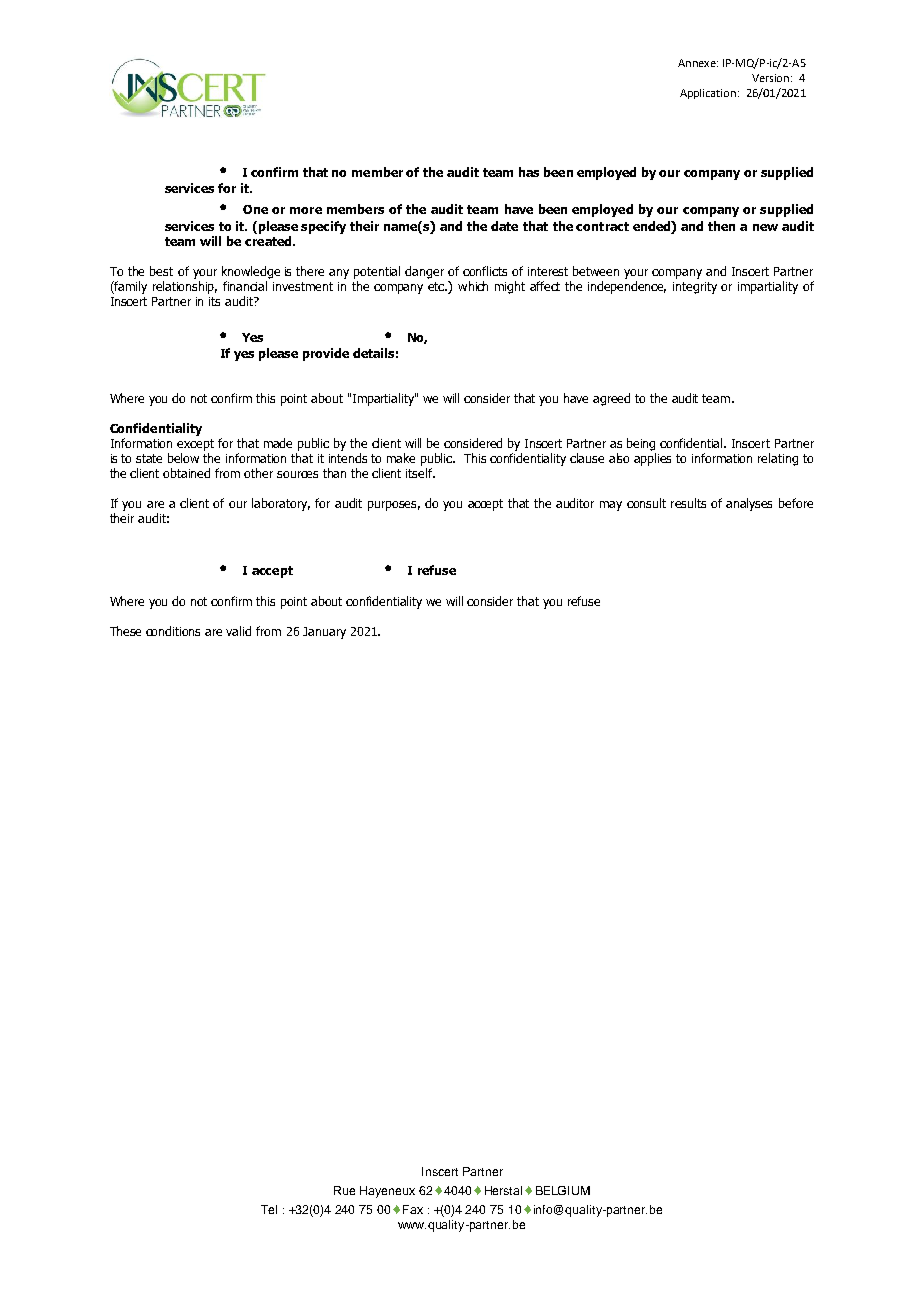  I want to click on analyses, so click(749, 504).
